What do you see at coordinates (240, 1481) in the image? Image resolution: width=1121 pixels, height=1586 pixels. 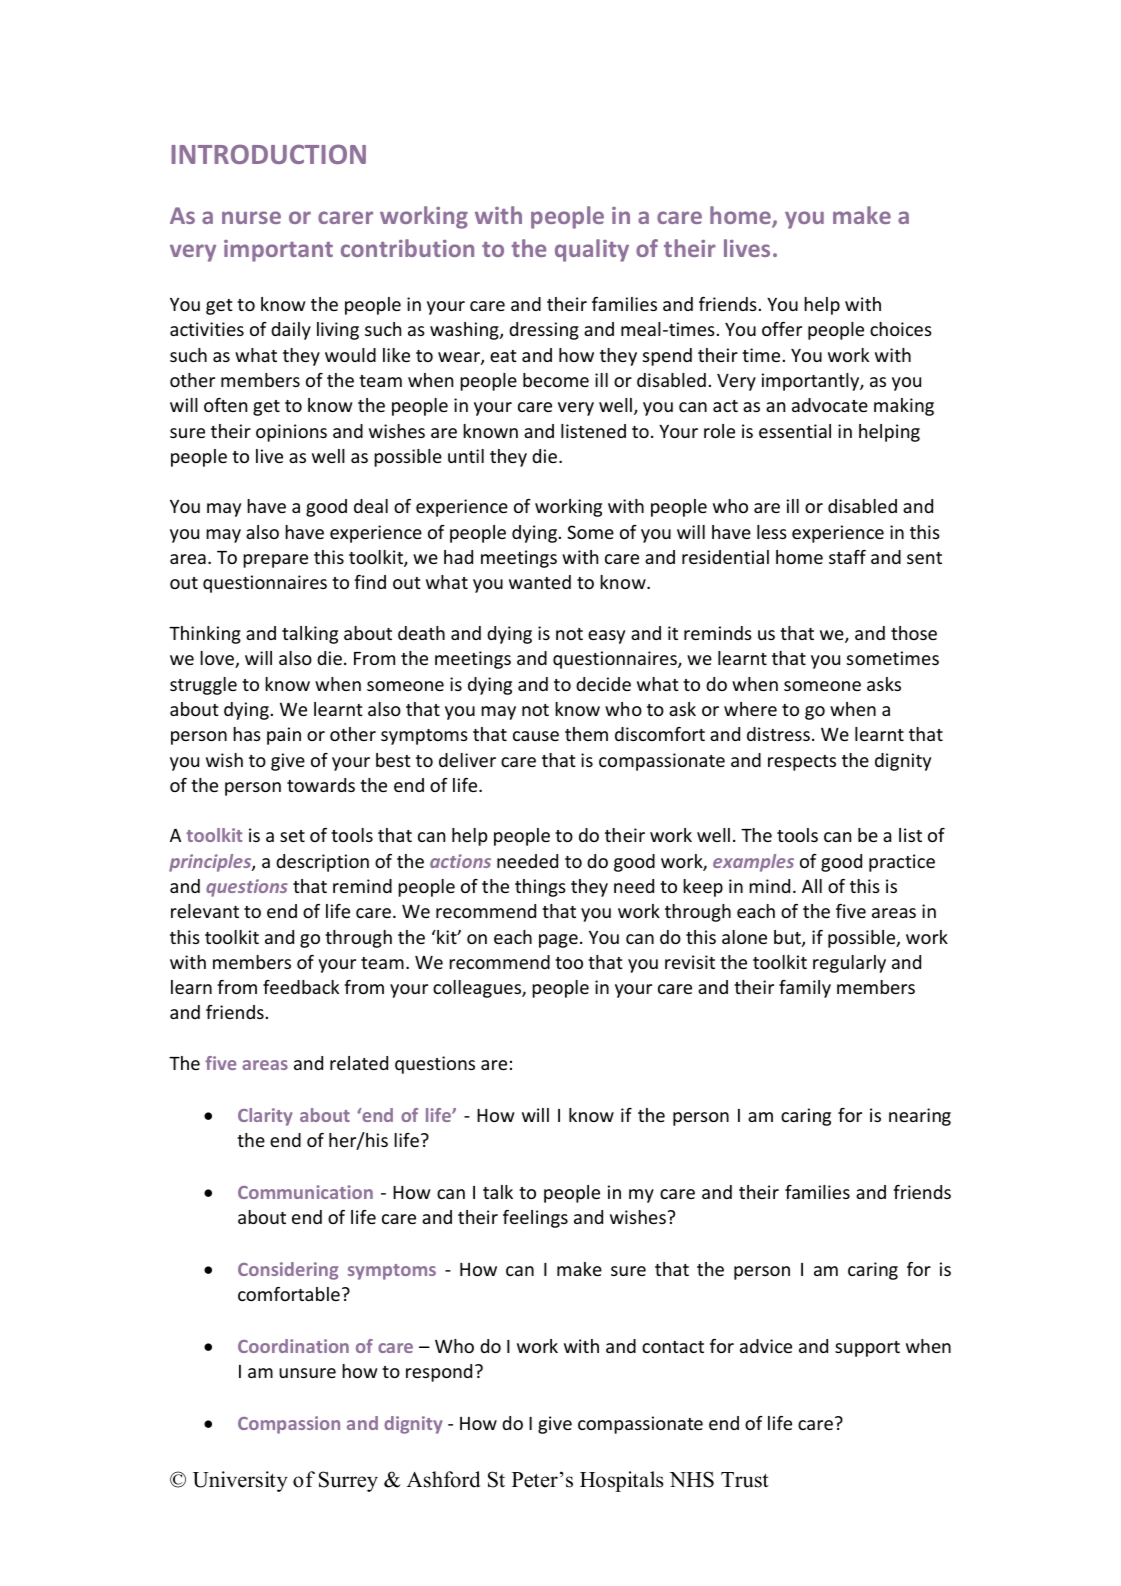 I see `University` at bounding box center [240, 1481].
